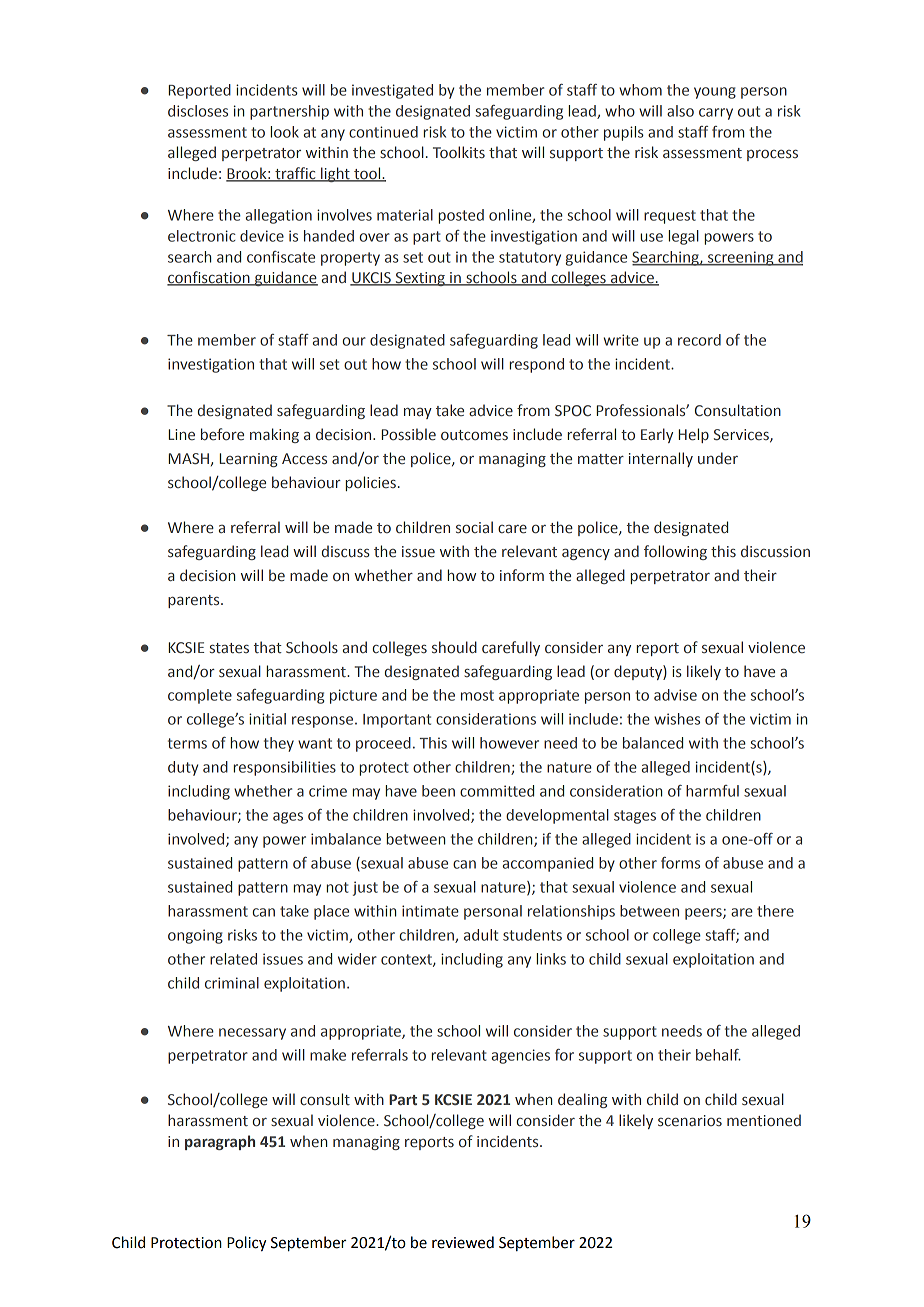 Image resolution: width=924 pixels, height=1307 pixels. I want to click on Policy, so click(247, 1243).
